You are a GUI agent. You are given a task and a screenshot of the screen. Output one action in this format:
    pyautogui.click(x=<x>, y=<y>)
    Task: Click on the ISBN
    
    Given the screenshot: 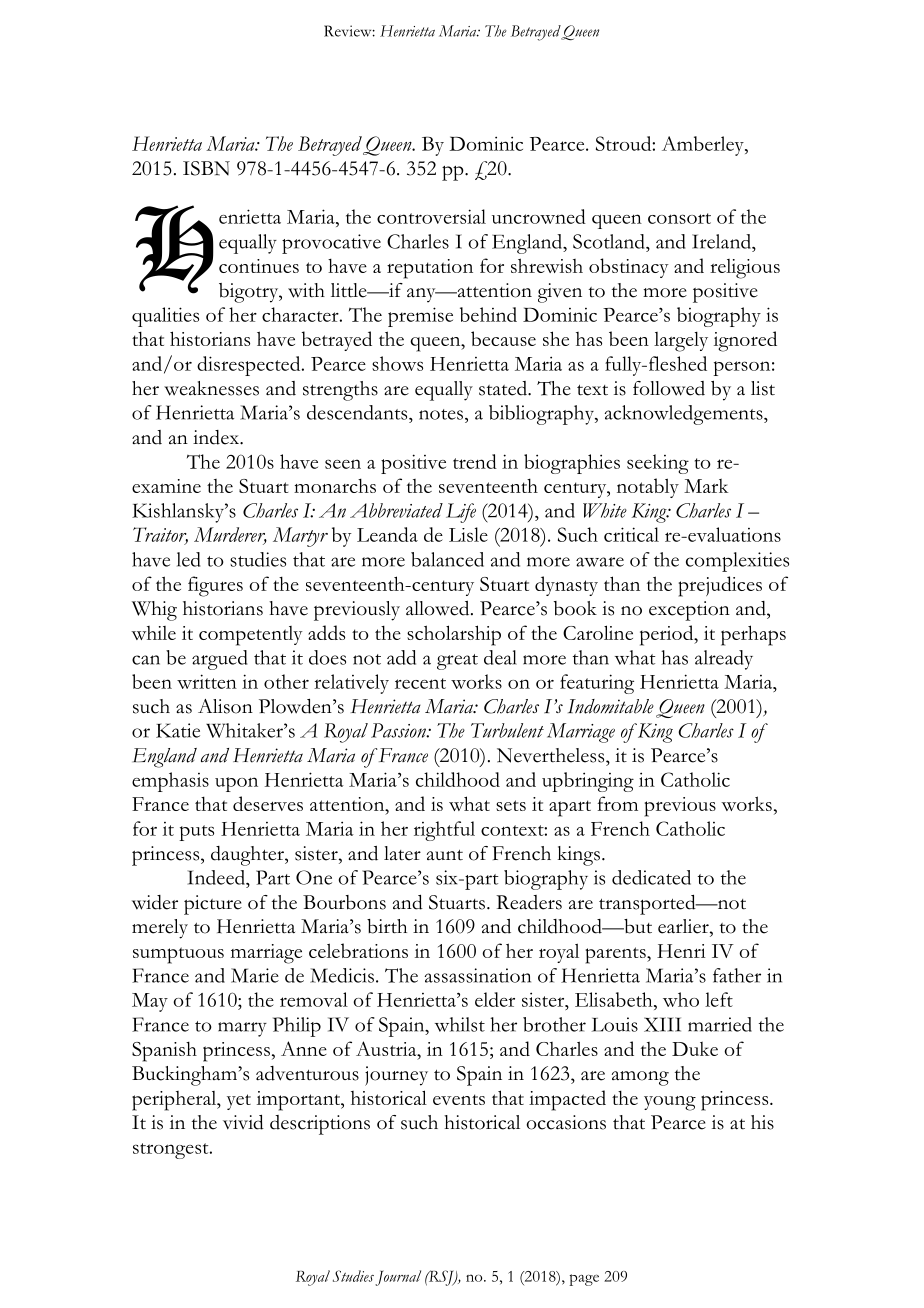 What is the action you would take?
    pyautogui.click(x=206, y=168)
